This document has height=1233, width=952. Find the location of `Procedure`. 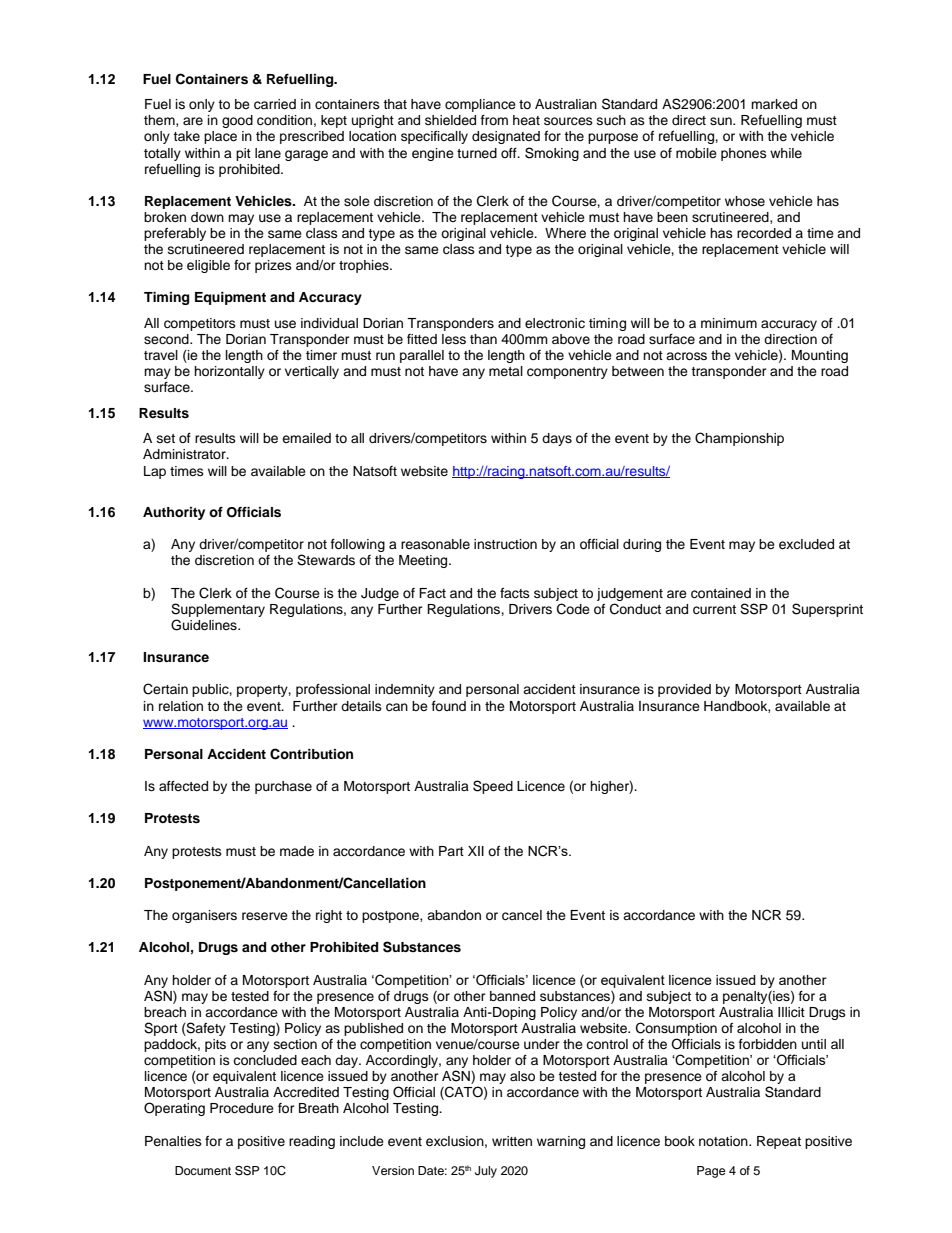

Procedure is located at coordinates (242, 1108).
